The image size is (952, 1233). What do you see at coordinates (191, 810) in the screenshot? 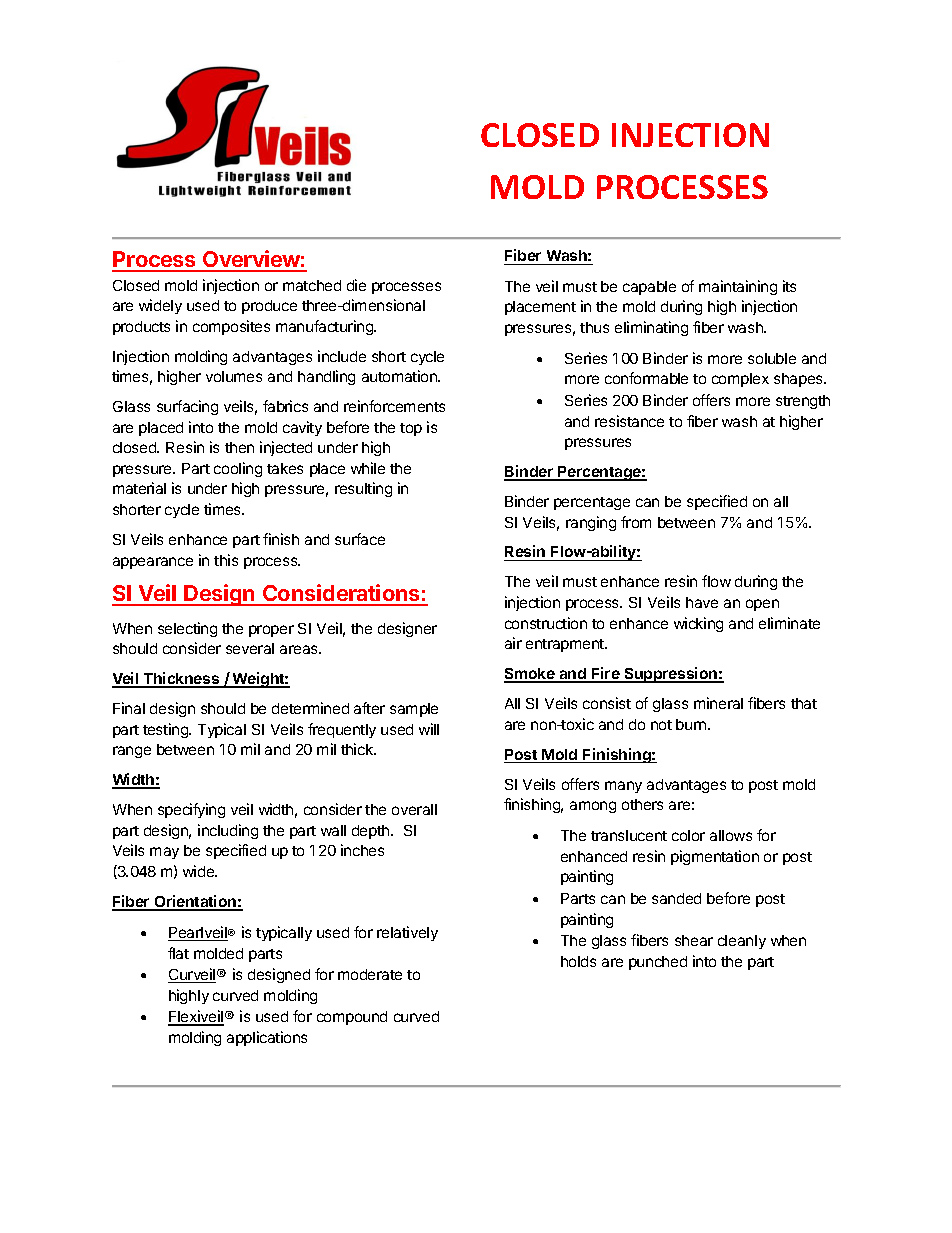
I see `specifying` at bounding box center [191, 810].
